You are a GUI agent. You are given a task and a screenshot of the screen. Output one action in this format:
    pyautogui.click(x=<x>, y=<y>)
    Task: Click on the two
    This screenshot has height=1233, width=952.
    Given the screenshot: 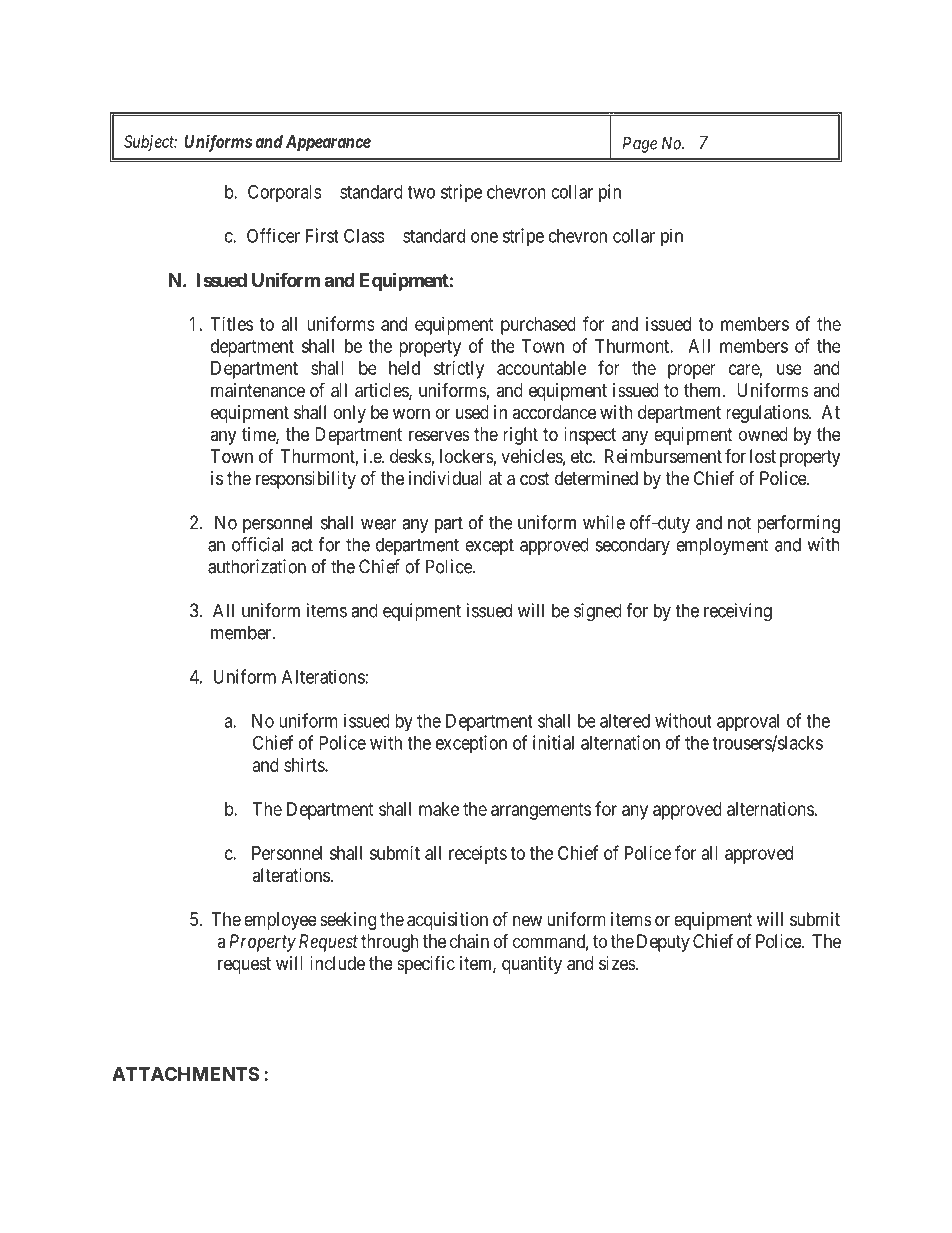 What is the action you would take?
    pyautogui.click(x=421, y=192)
